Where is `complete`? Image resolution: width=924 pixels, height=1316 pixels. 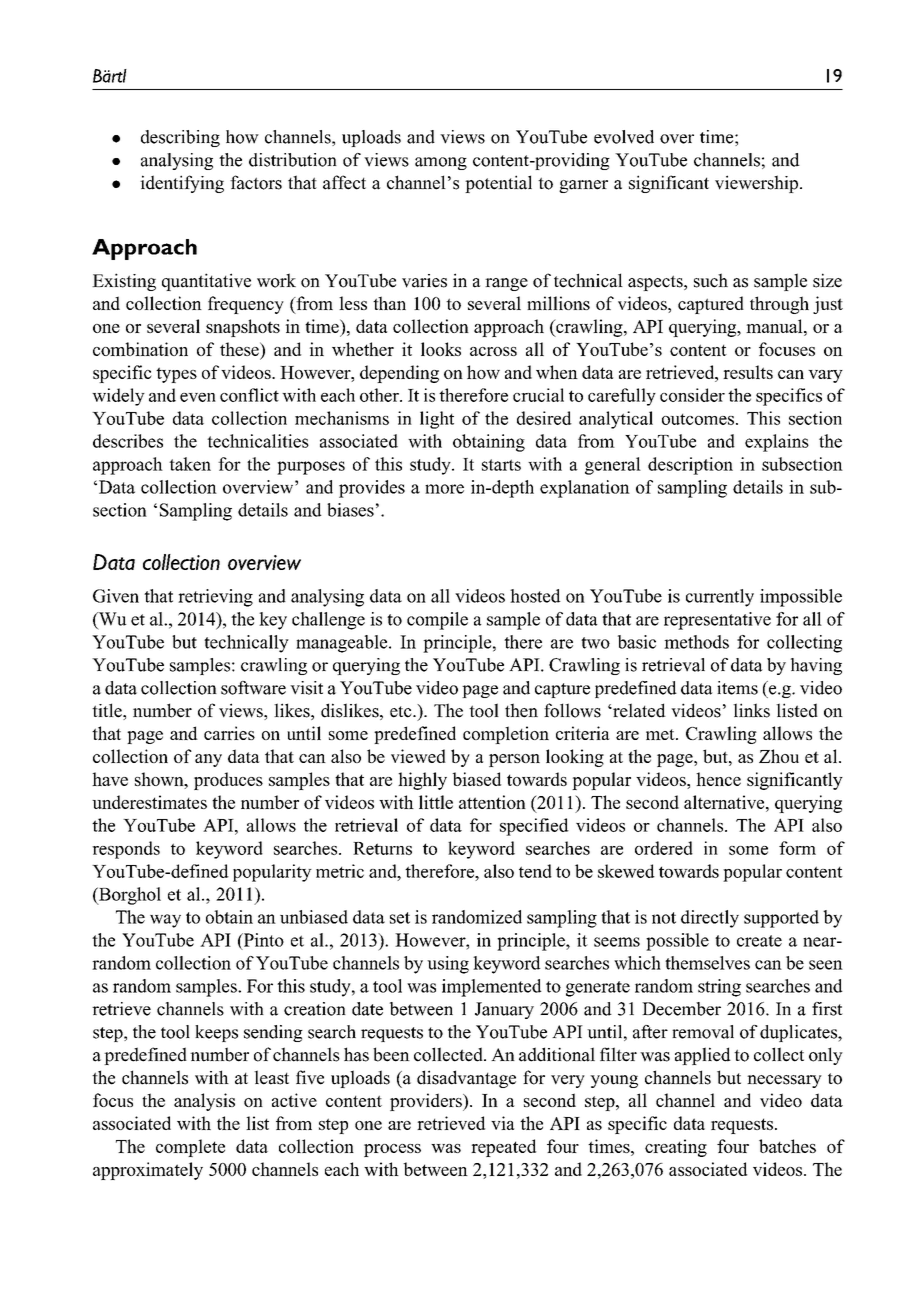
complete is located at coordinates (190, 1148).
